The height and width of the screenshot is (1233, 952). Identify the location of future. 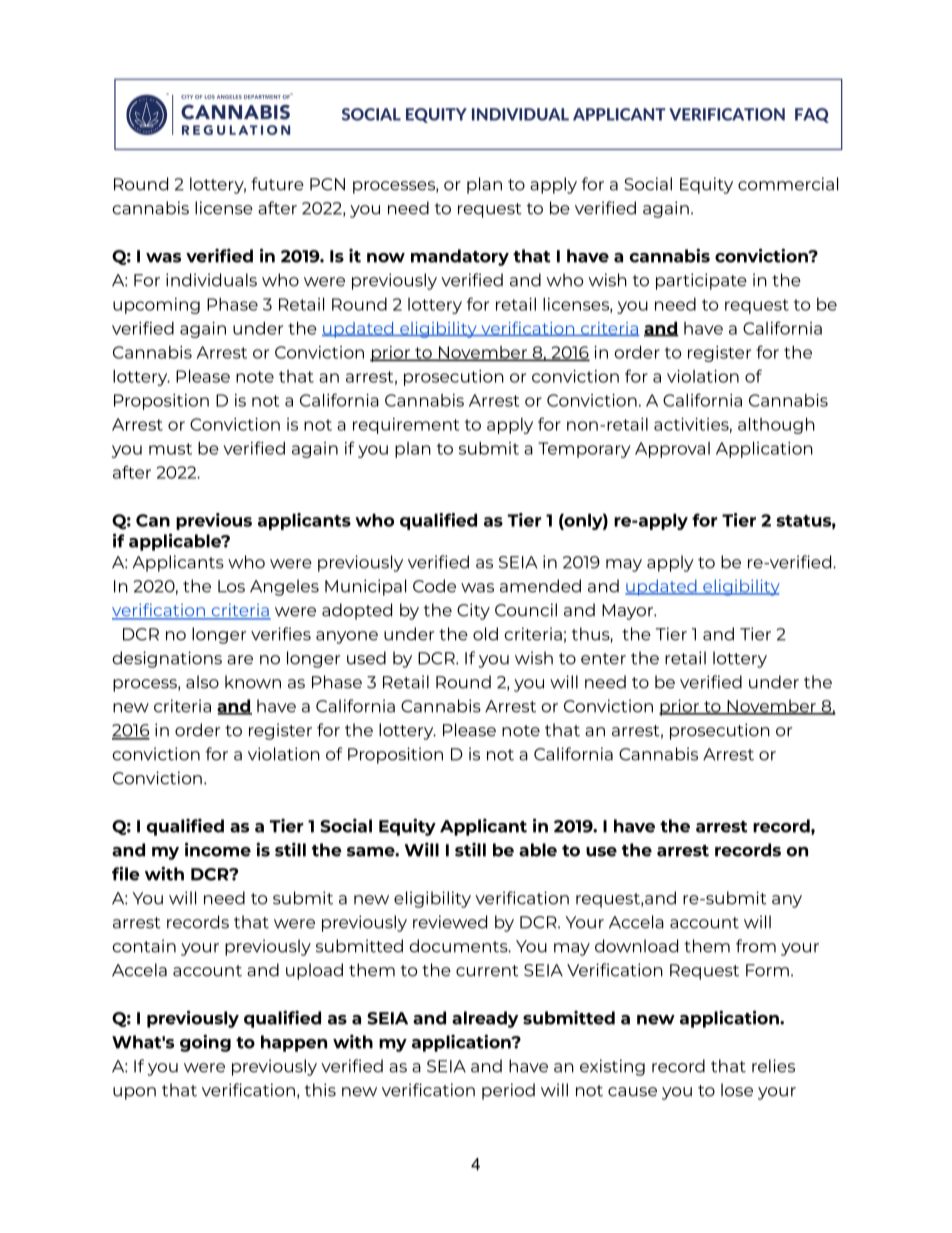
(277, 184).
